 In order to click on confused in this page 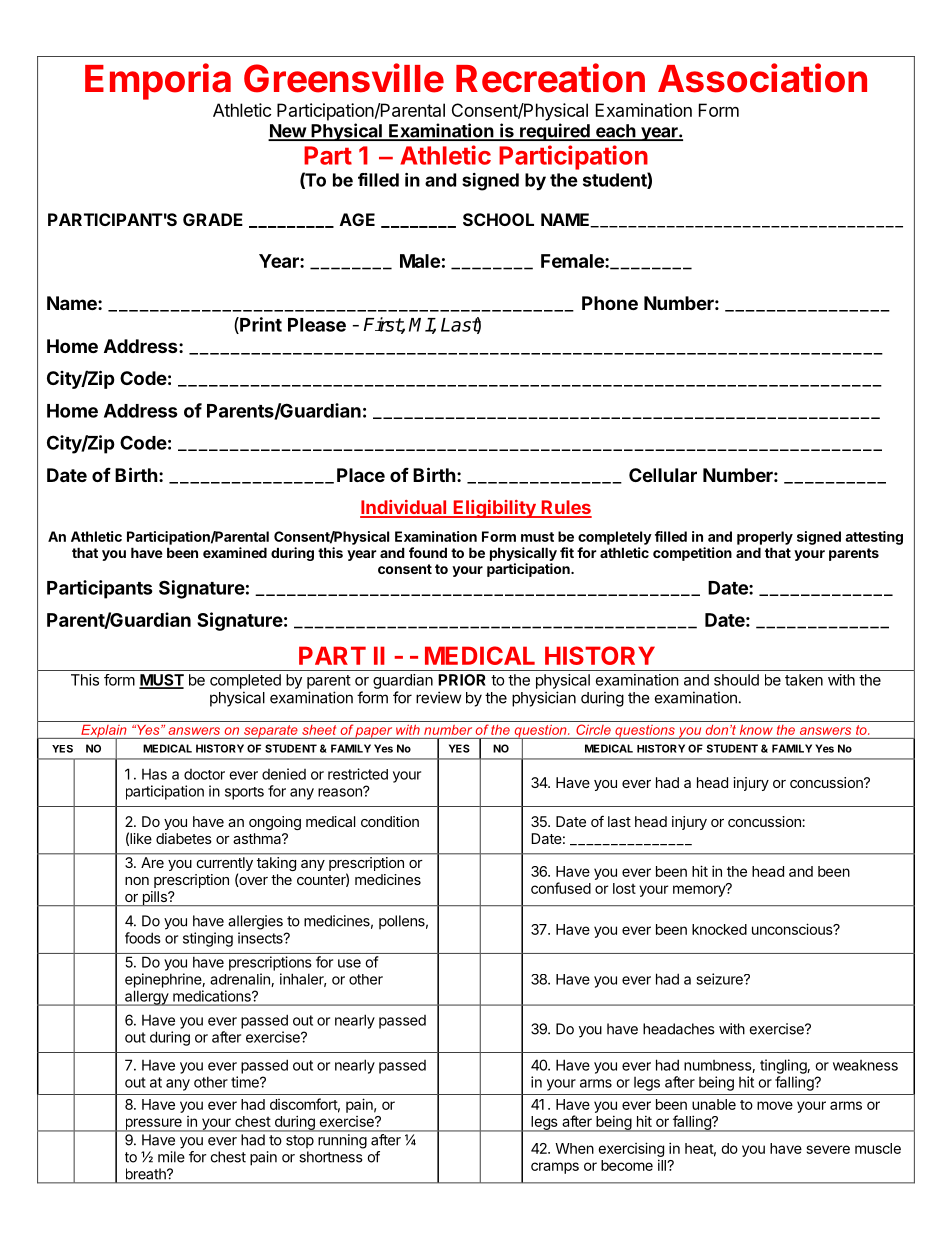, I will do `click(561, 888)`.
